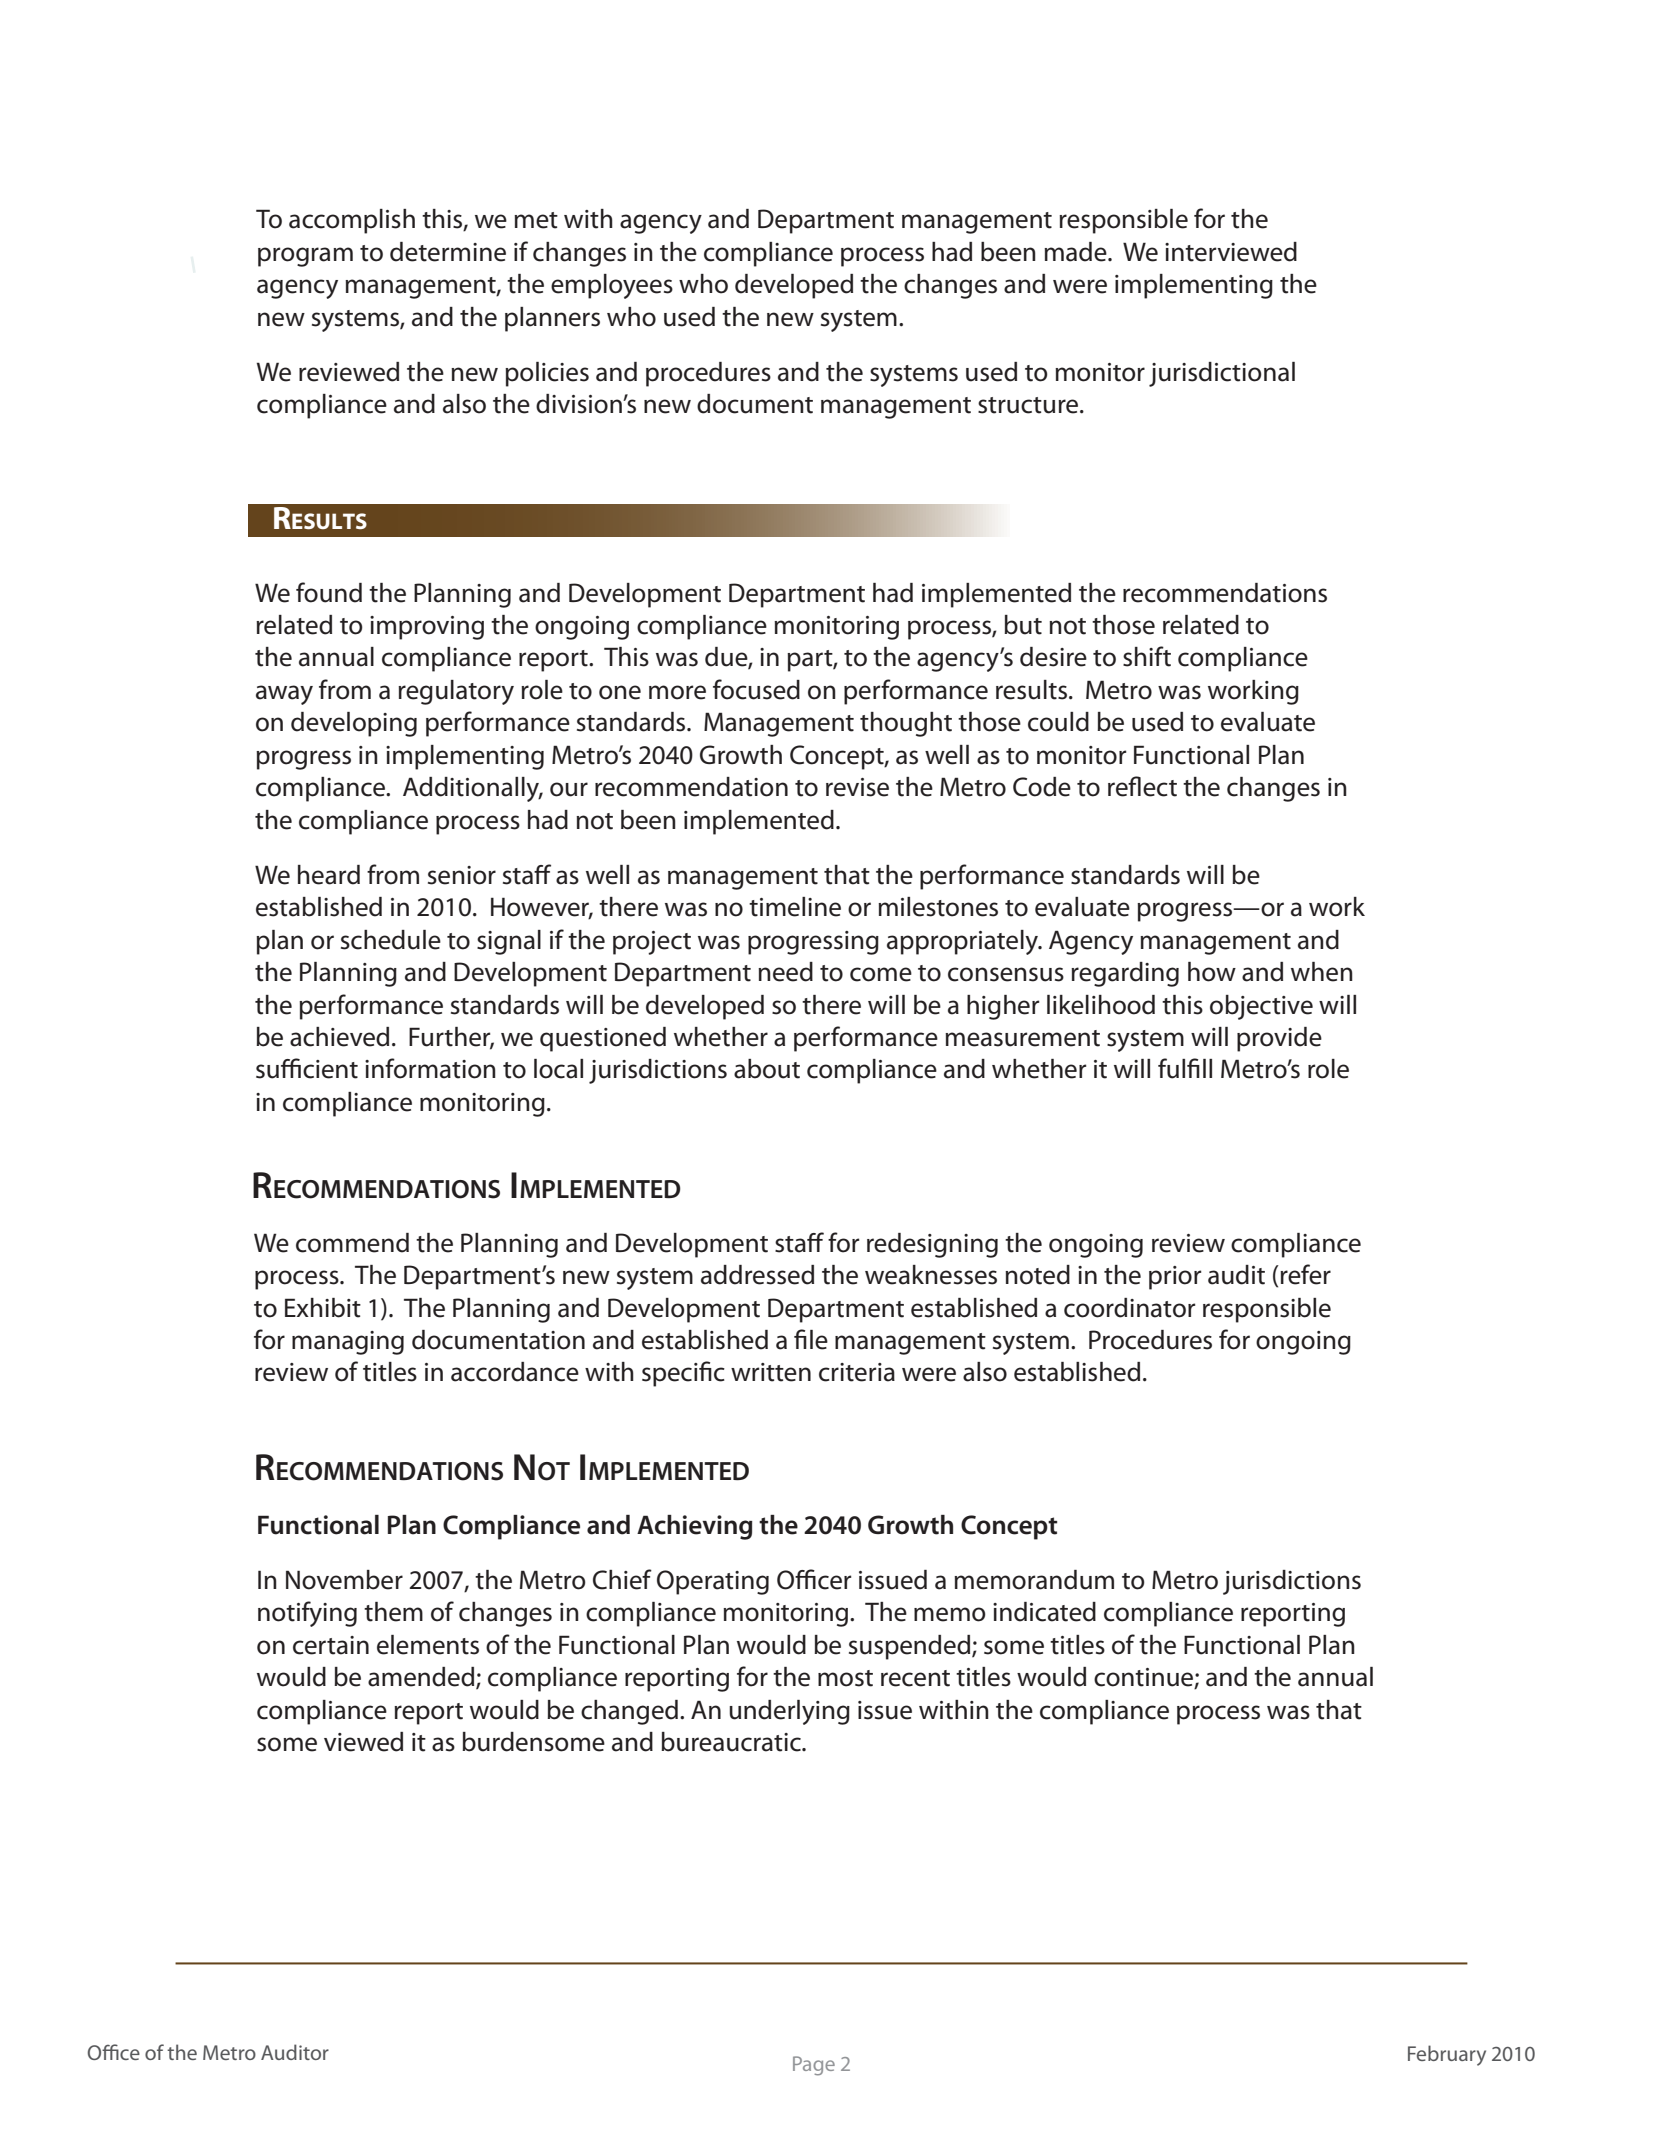  I want to click on about, so click(767, 1069).
